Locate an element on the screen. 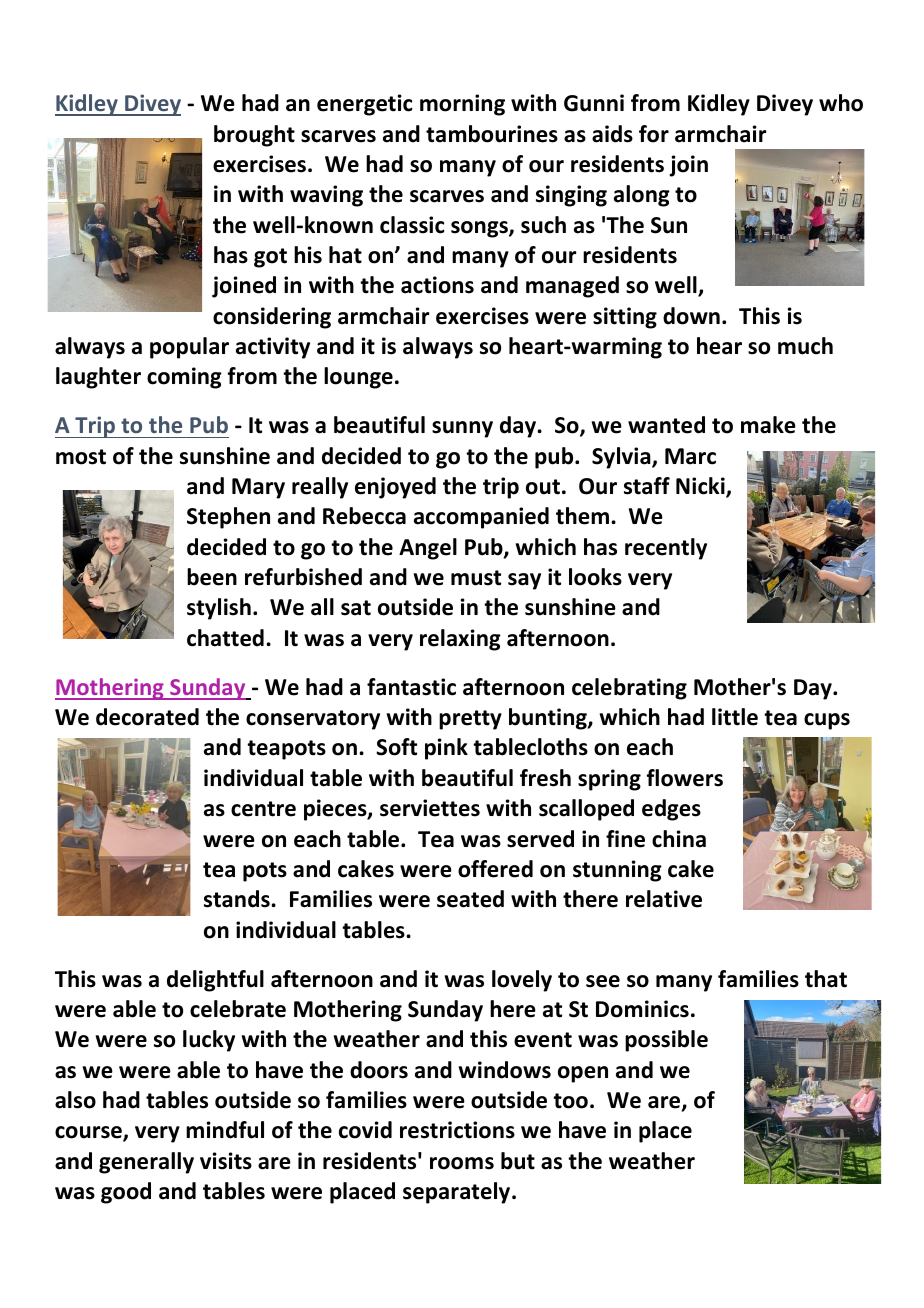 Image resolution: width=924 pixels, height=1308 pixels. for is located at coordinates (654, 134).
